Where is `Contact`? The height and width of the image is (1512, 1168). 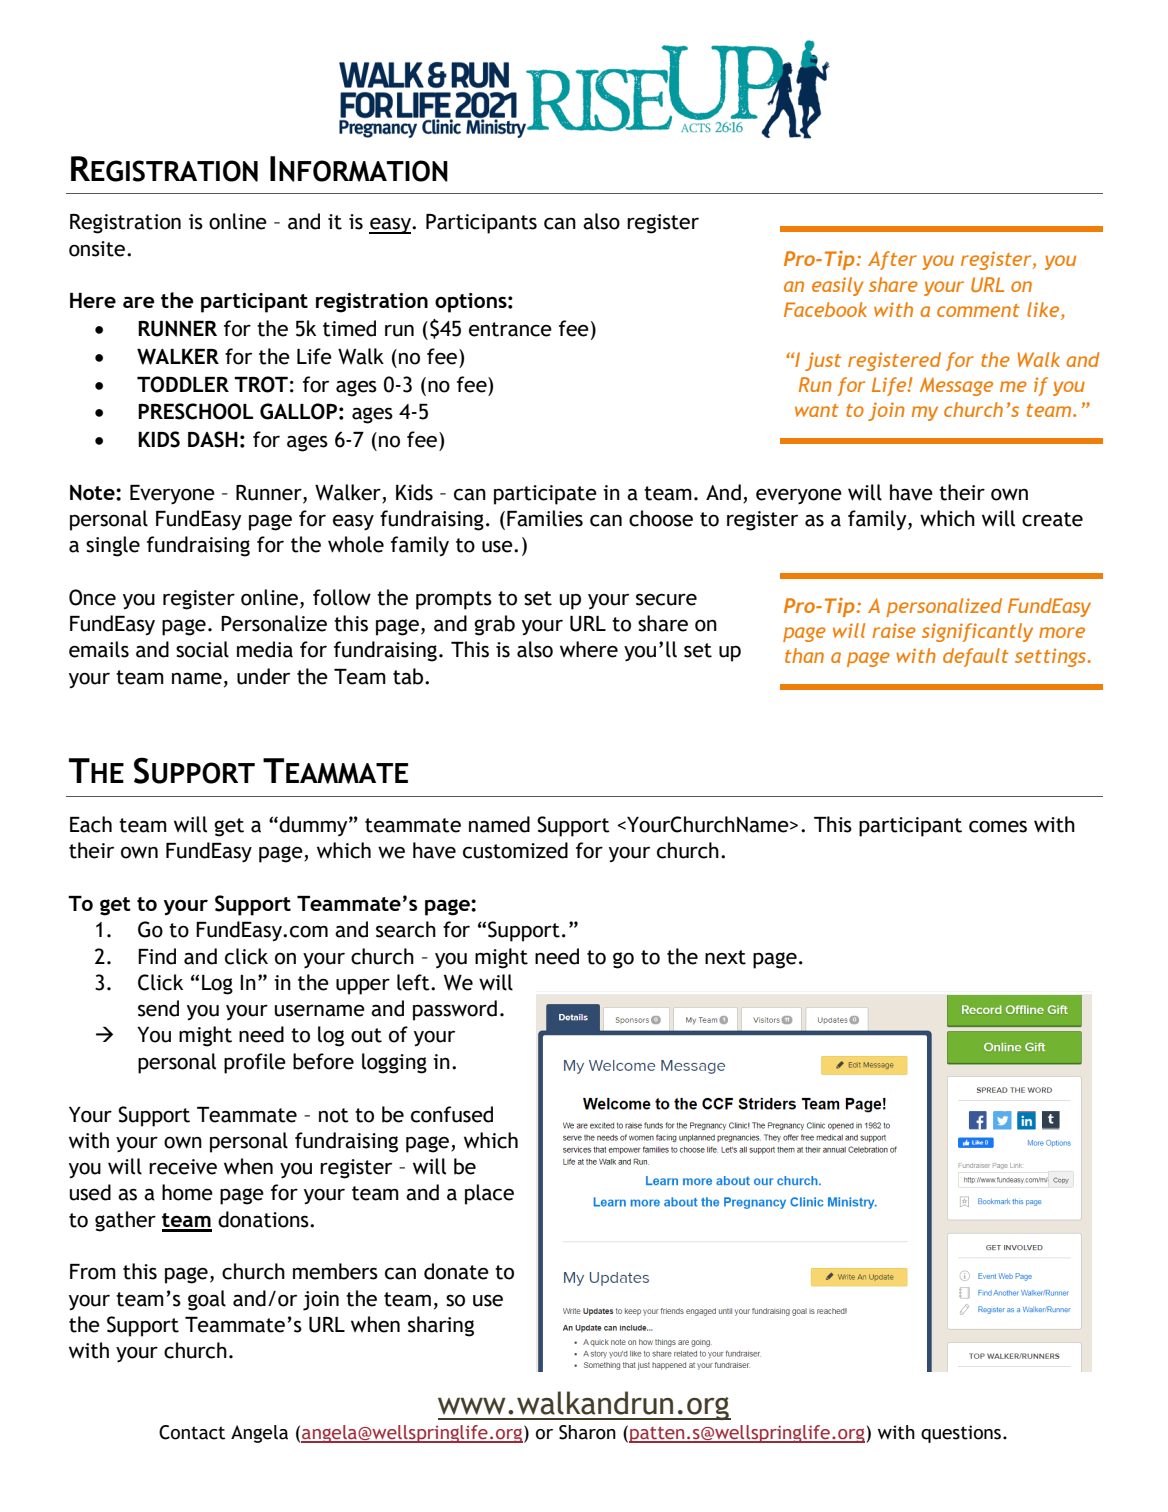
Contact is located at coordinates (192, 1432).
